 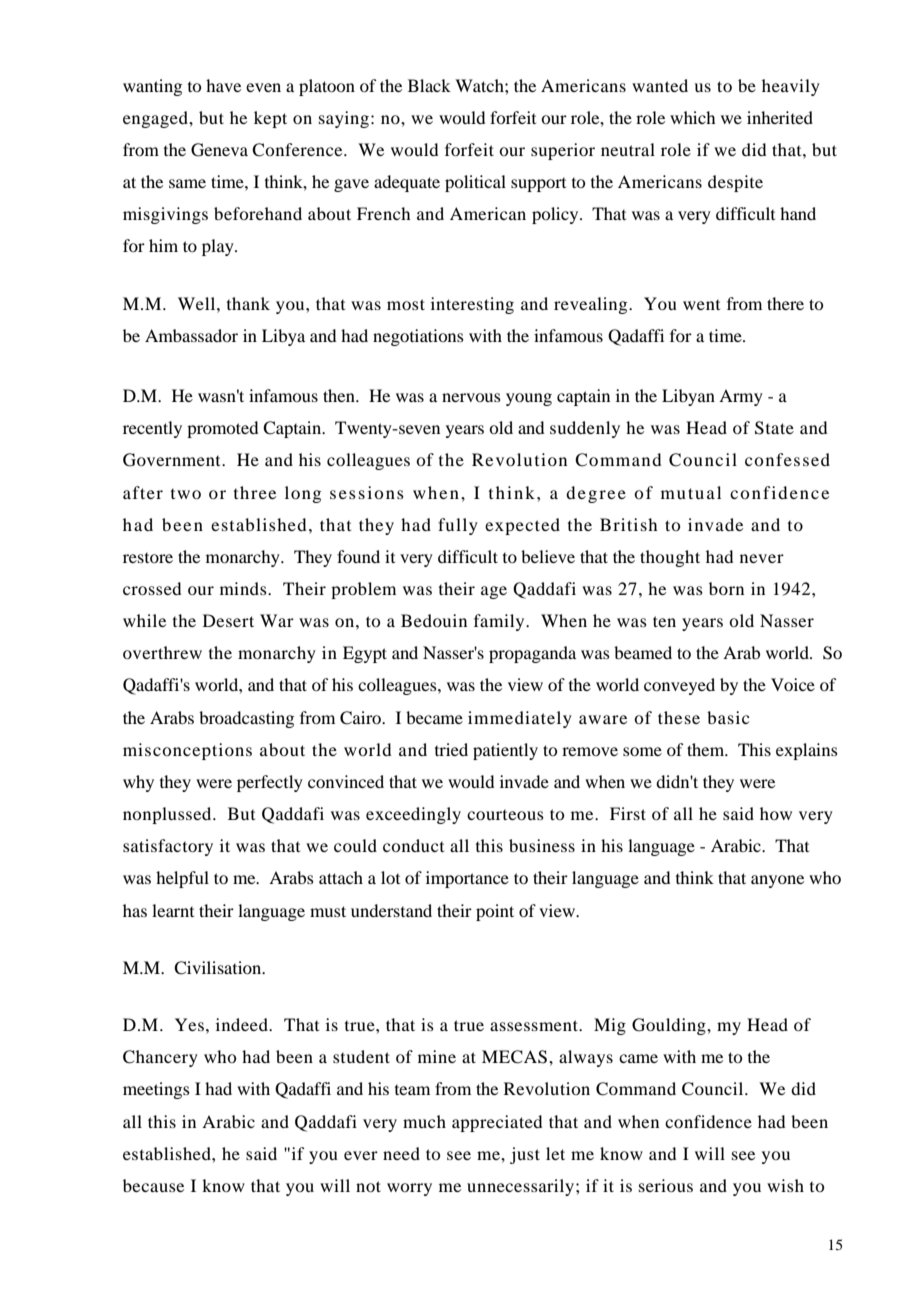 What do you see at coordinates (191, 335) in the screenshot?
I see `Ambassador` at bounding box center [191, 335].
